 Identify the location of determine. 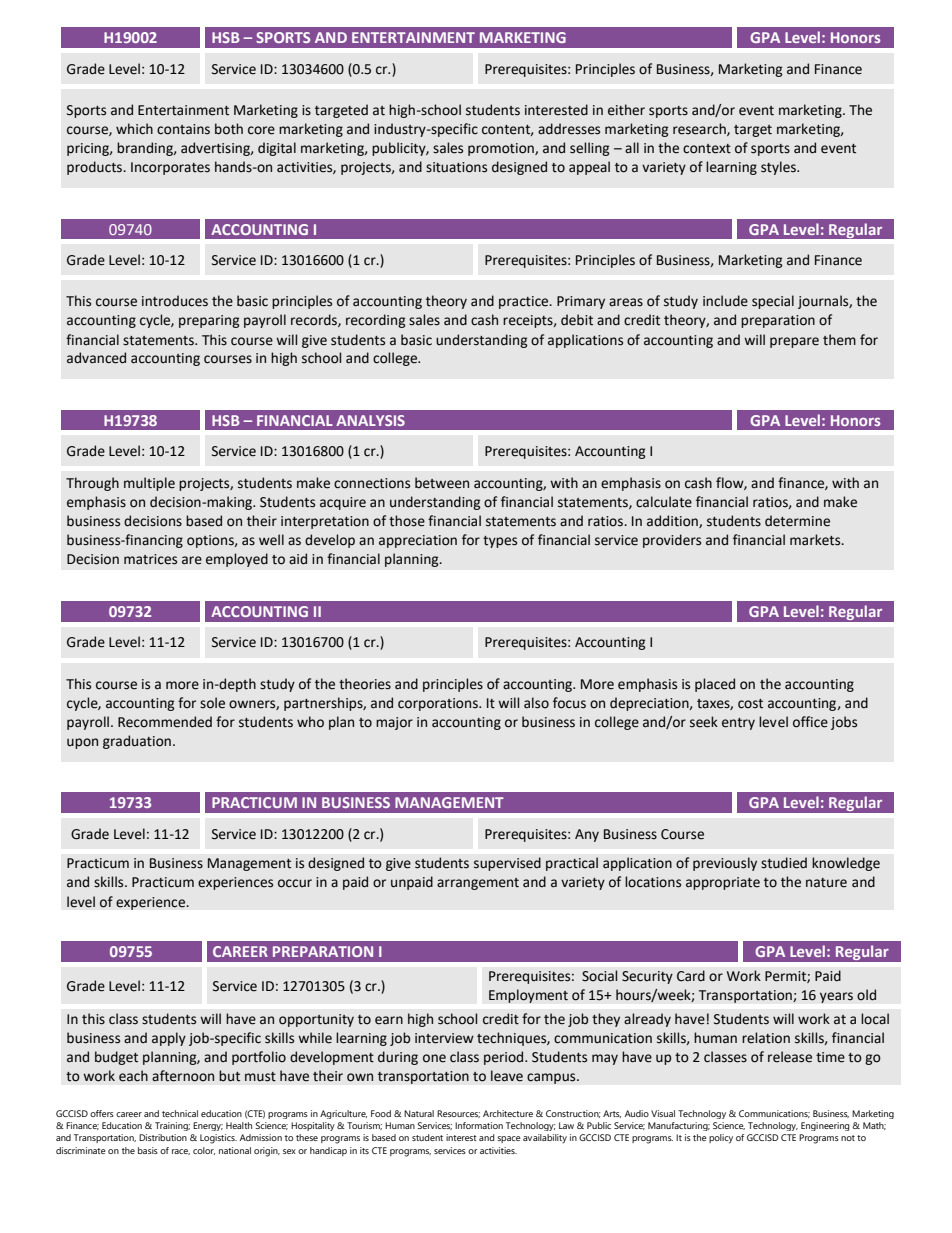
(797, 521).
